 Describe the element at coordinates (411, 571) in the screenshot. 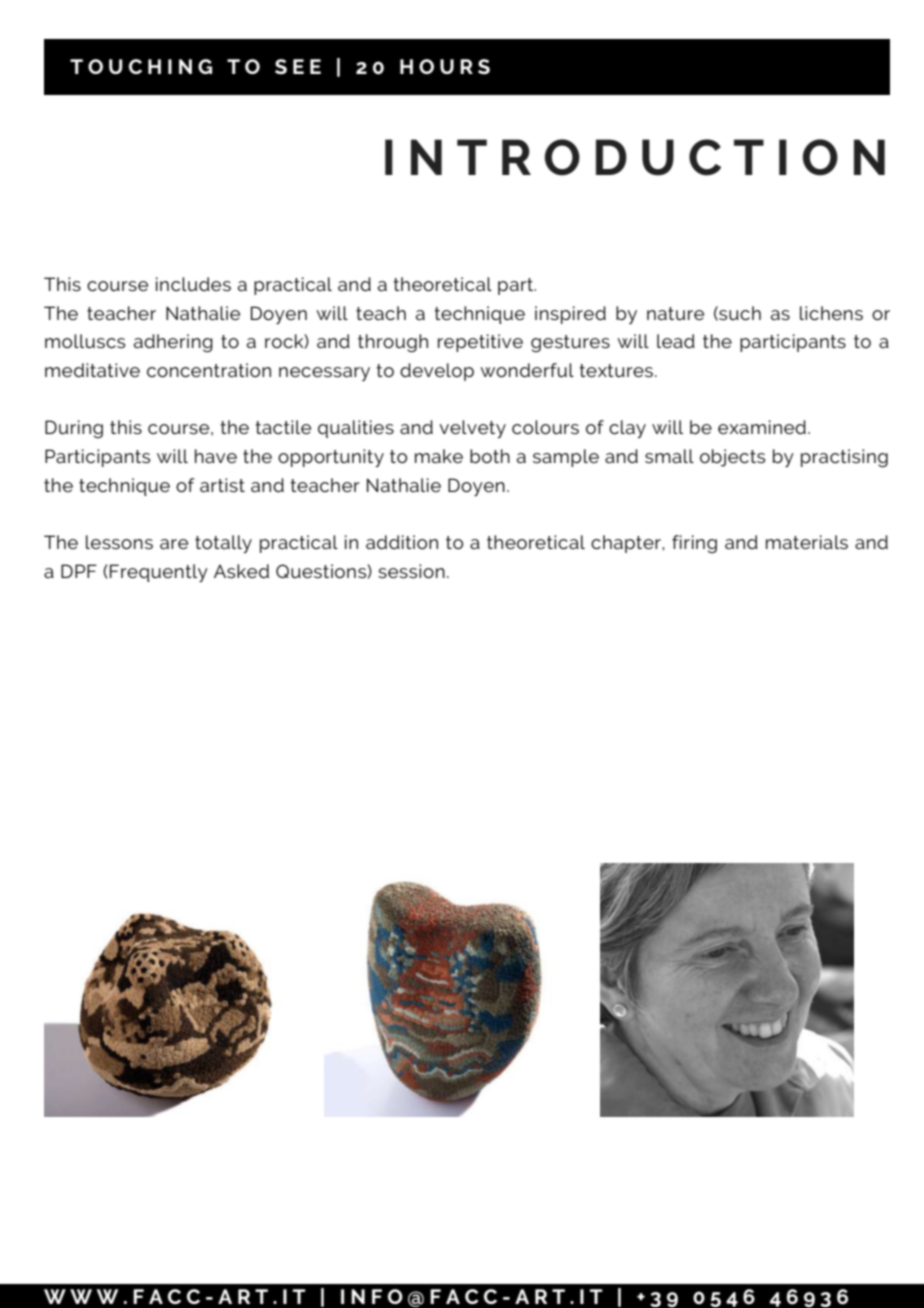

I see `session` at that location.
